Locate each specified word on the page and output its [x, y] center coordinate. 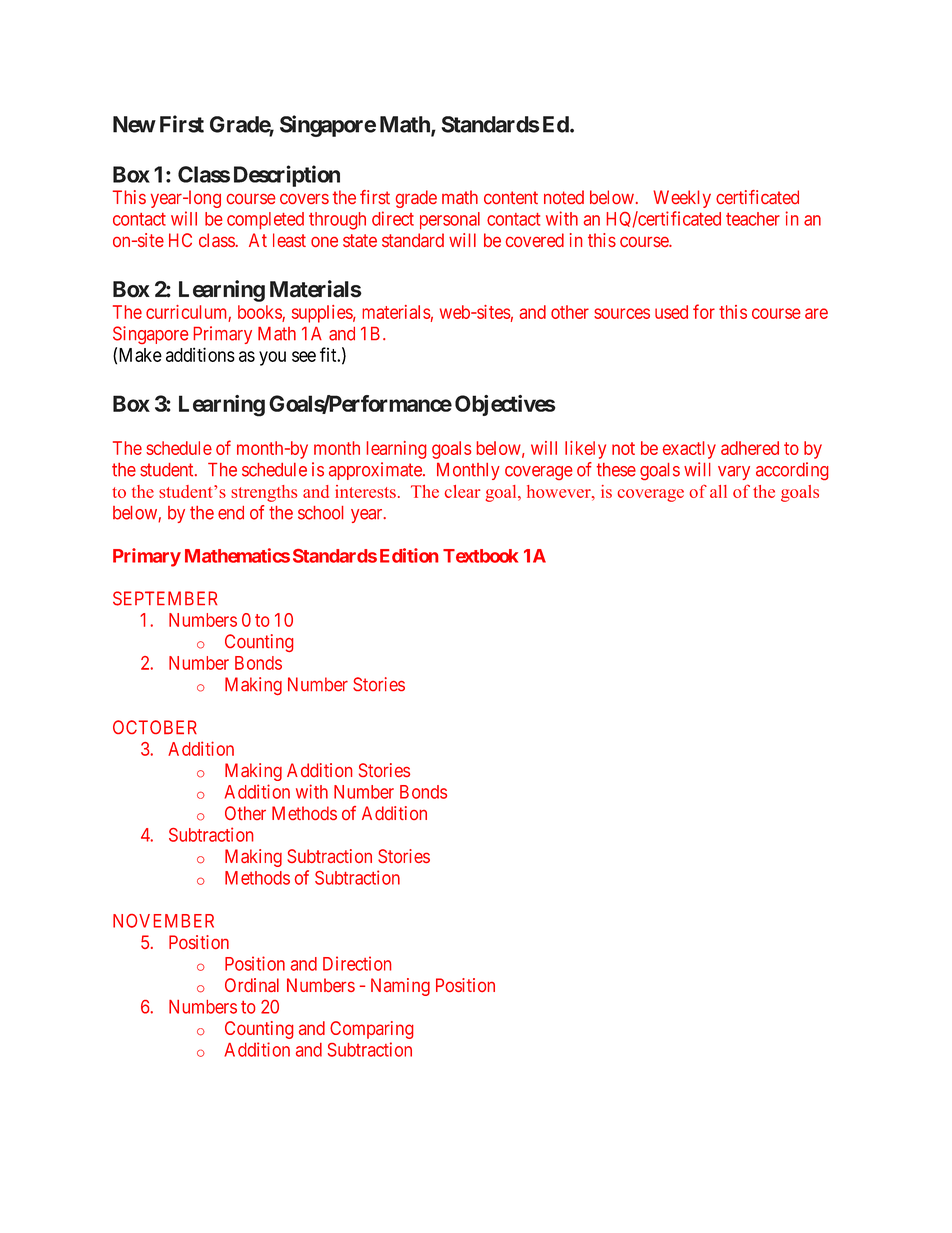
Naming [400, 987]
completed [265, 220]
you [272, 358]
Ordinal [252, 985]
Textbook [480, 556]
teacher [753, 219]
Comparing [372, 1030]
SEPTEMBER [165, 598]
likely [585, 450]
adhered [750, 448]
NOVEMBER [163, 921]
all [718, 491]
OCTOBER [155, 727]
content [511, 197]
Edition [409, 555]
